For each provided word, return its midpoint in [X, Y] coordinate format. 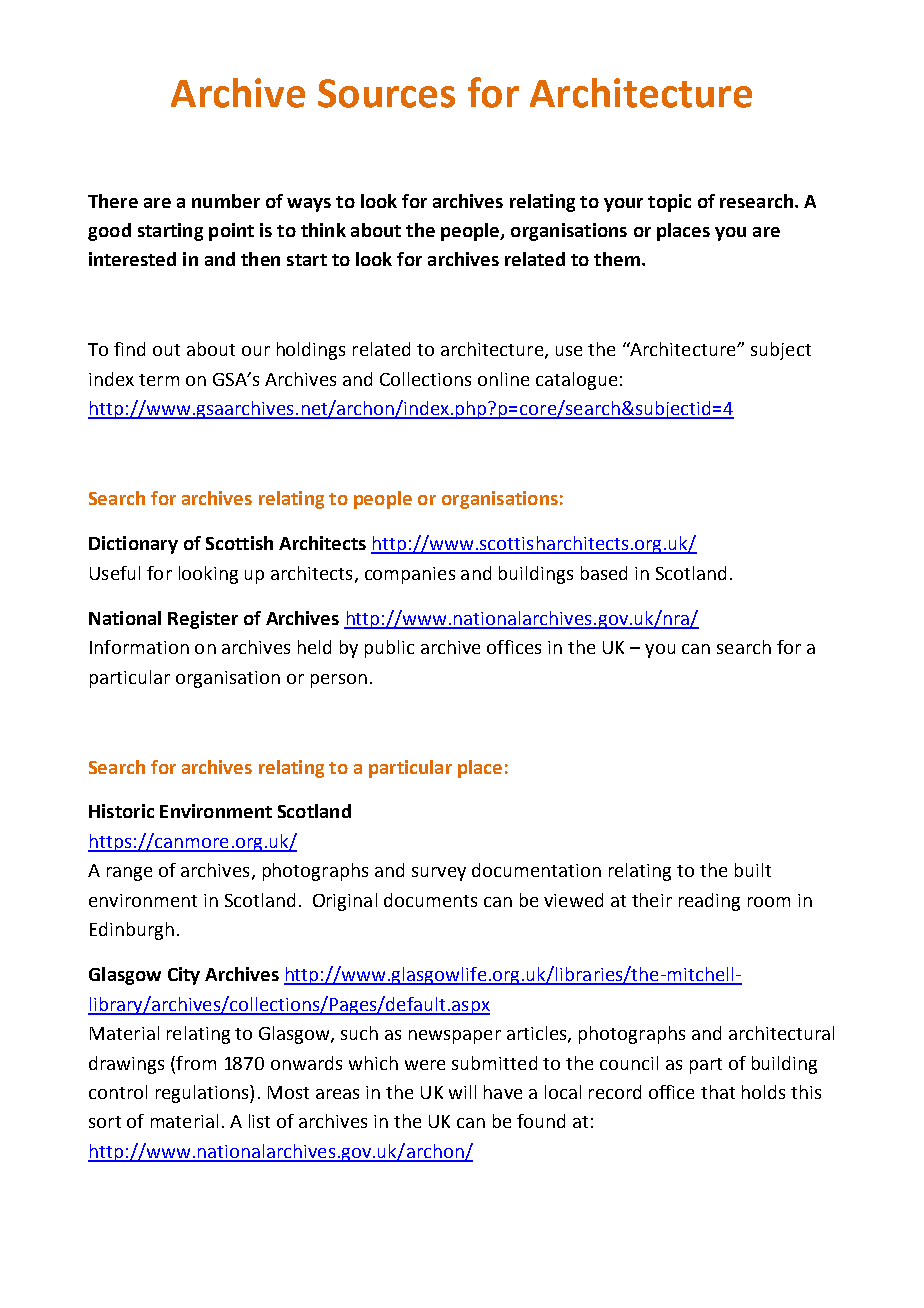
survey [439, 874]
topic [669, 203]
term [159, 380]
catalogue [576, 381]
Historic [121, 811]
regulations [203, 1094]
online [503, 379]
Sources [386, 93]
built [753, 870]
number [226, 201]
